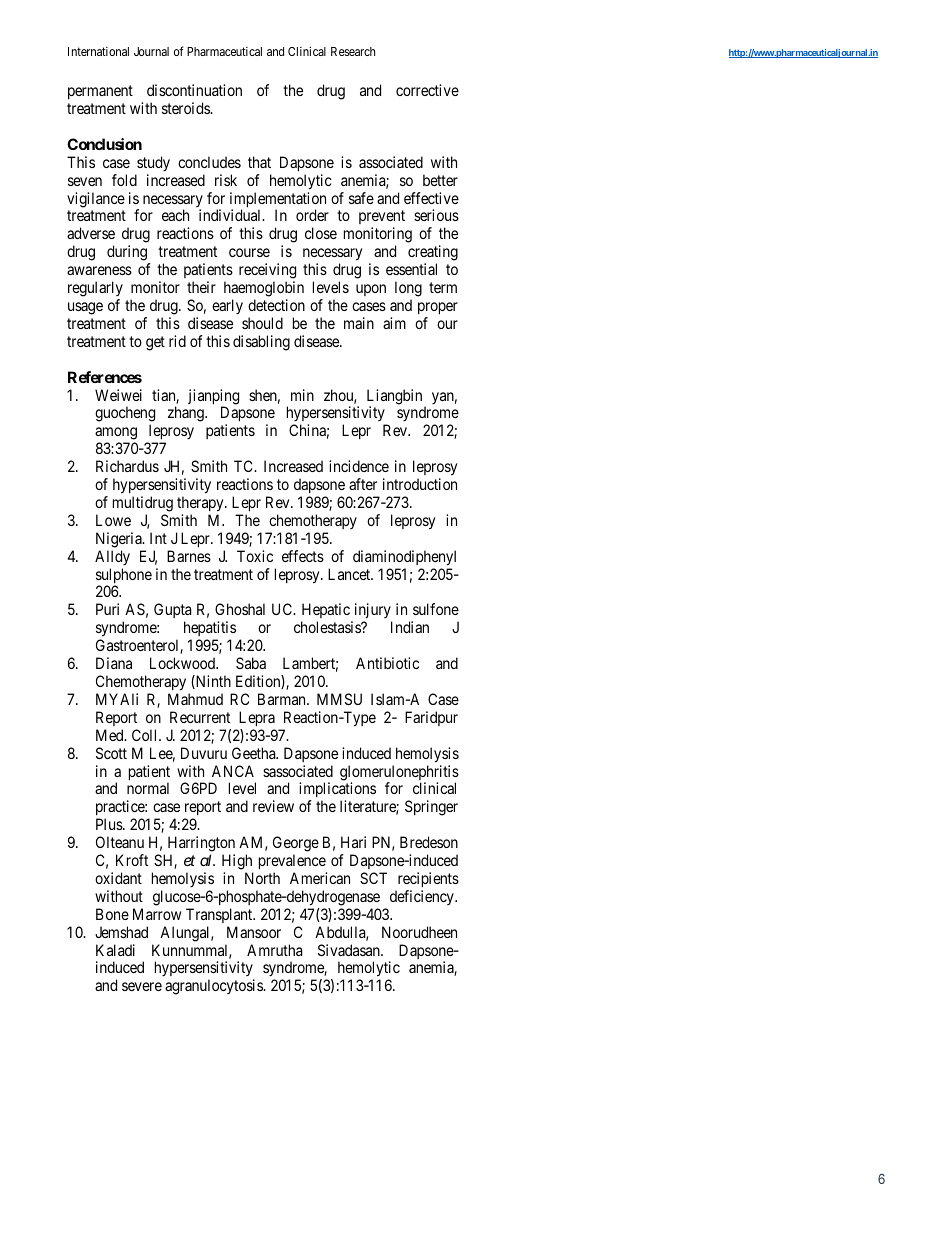  Describe the element at coordinates (155, 343) in the document. I see `get` at that location.
